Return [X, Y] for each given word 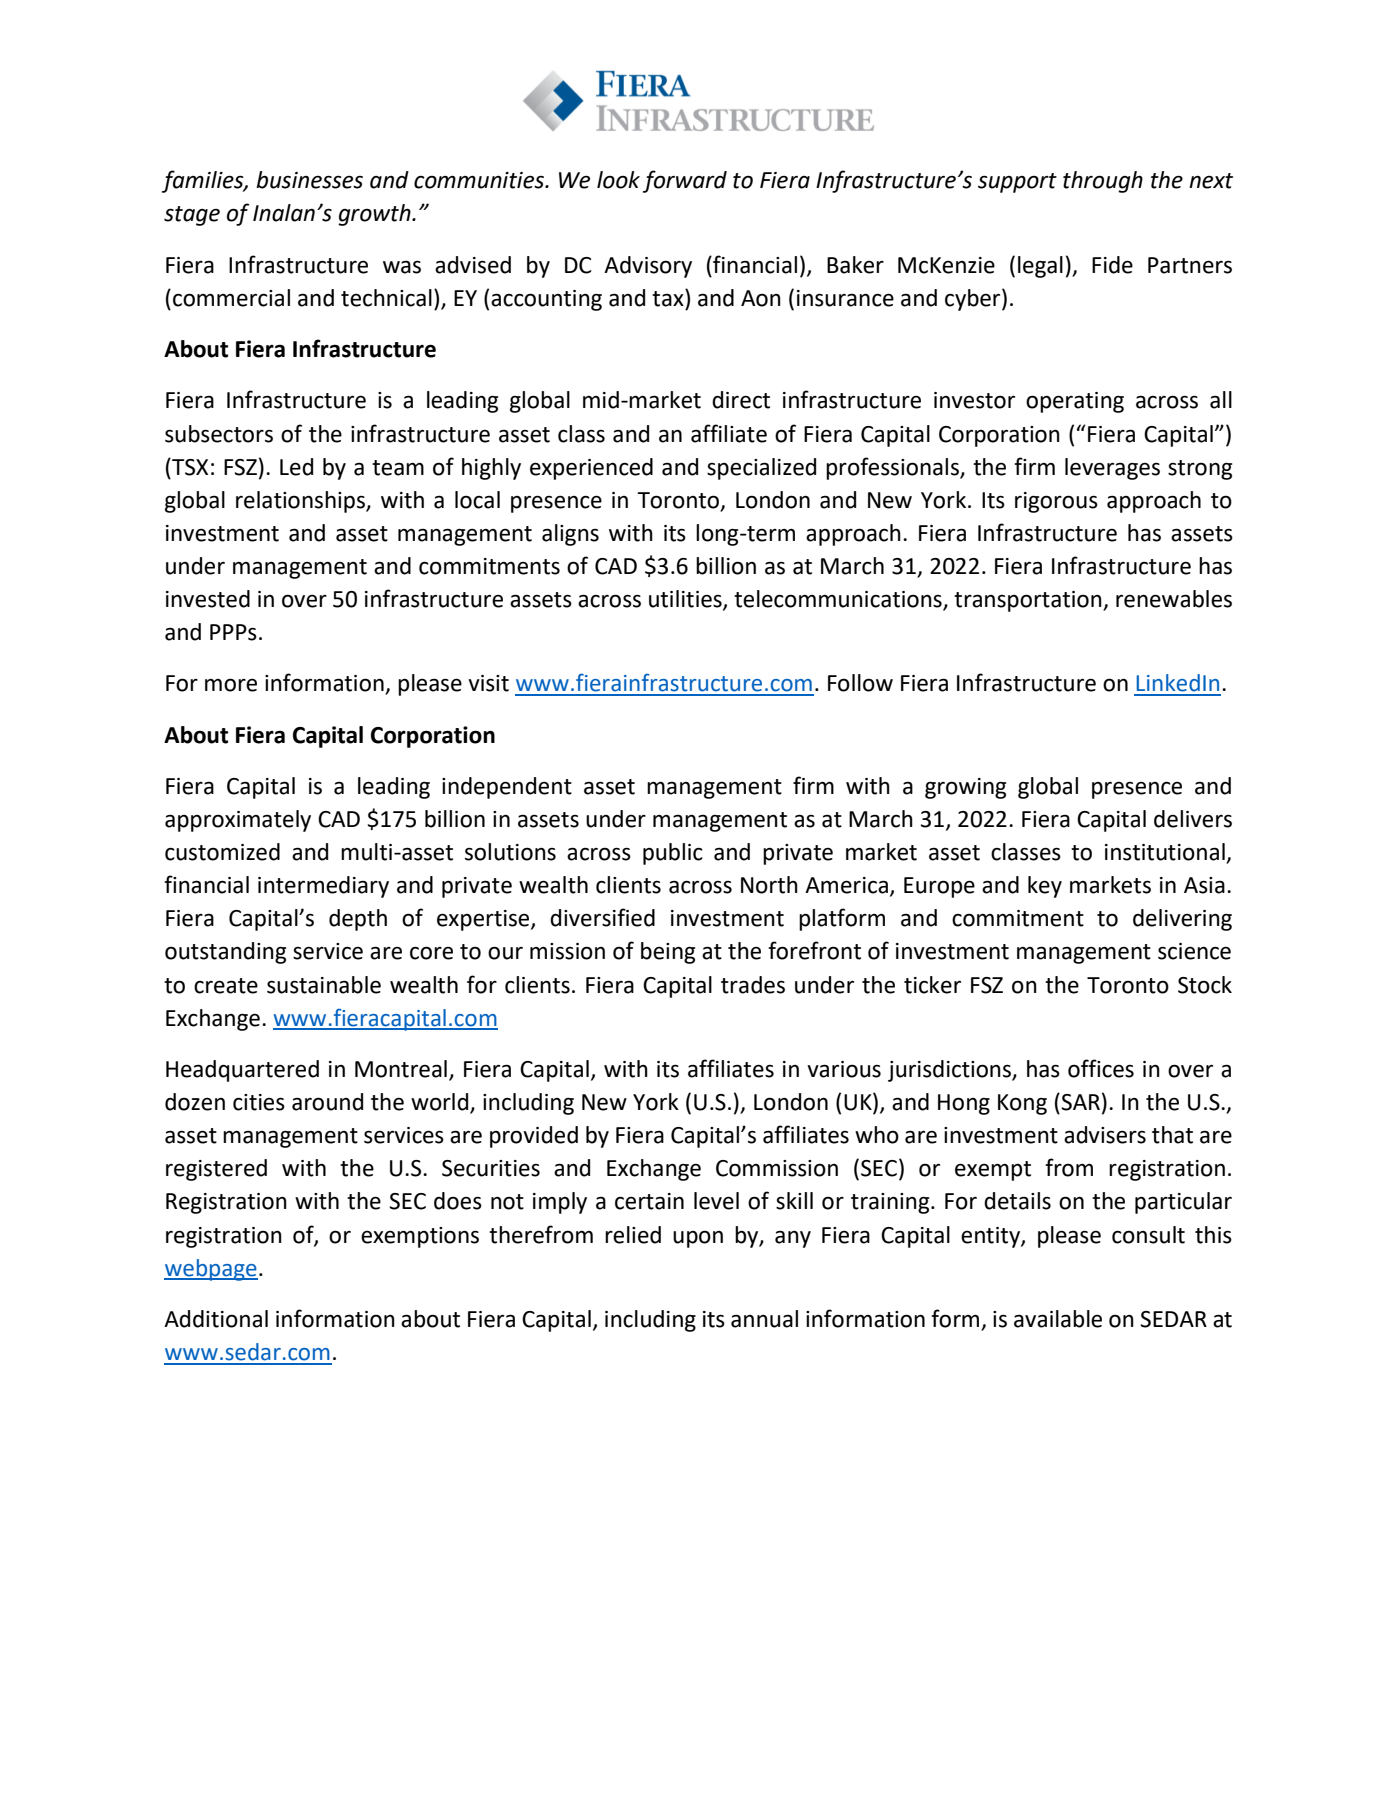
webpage [211, 1270]
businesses [309, 180]
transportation [1029, 601]
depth [358, 920]
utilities [686, 600]
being [668, 953]
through [1103, 182]
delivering [1182, 920]
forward [685, 181]
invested [208, 599]
